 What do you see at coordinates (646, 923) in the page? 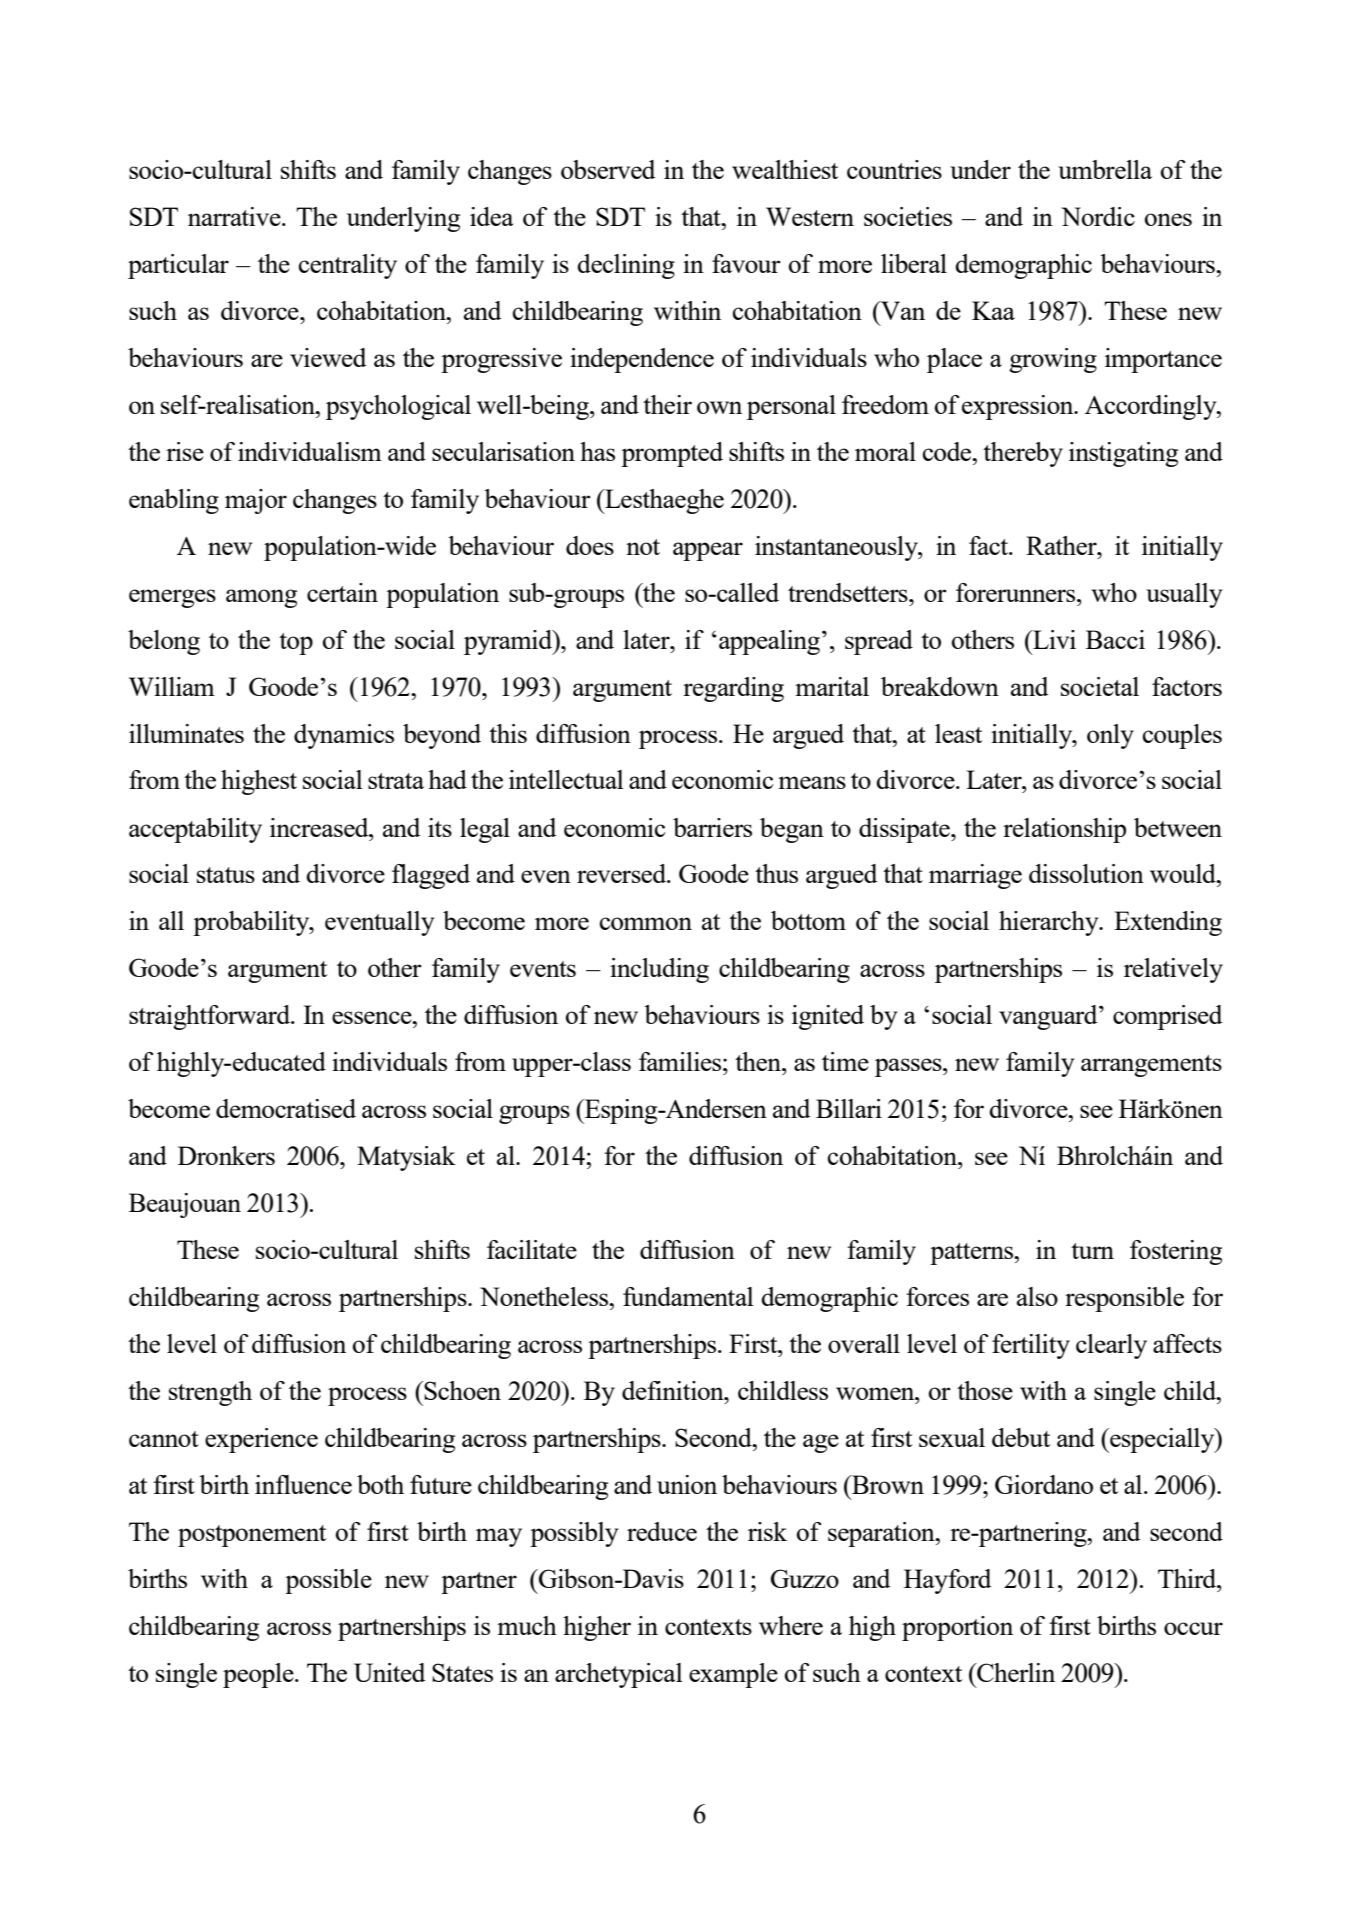
I see `common` at bounding box center [646, 923].
